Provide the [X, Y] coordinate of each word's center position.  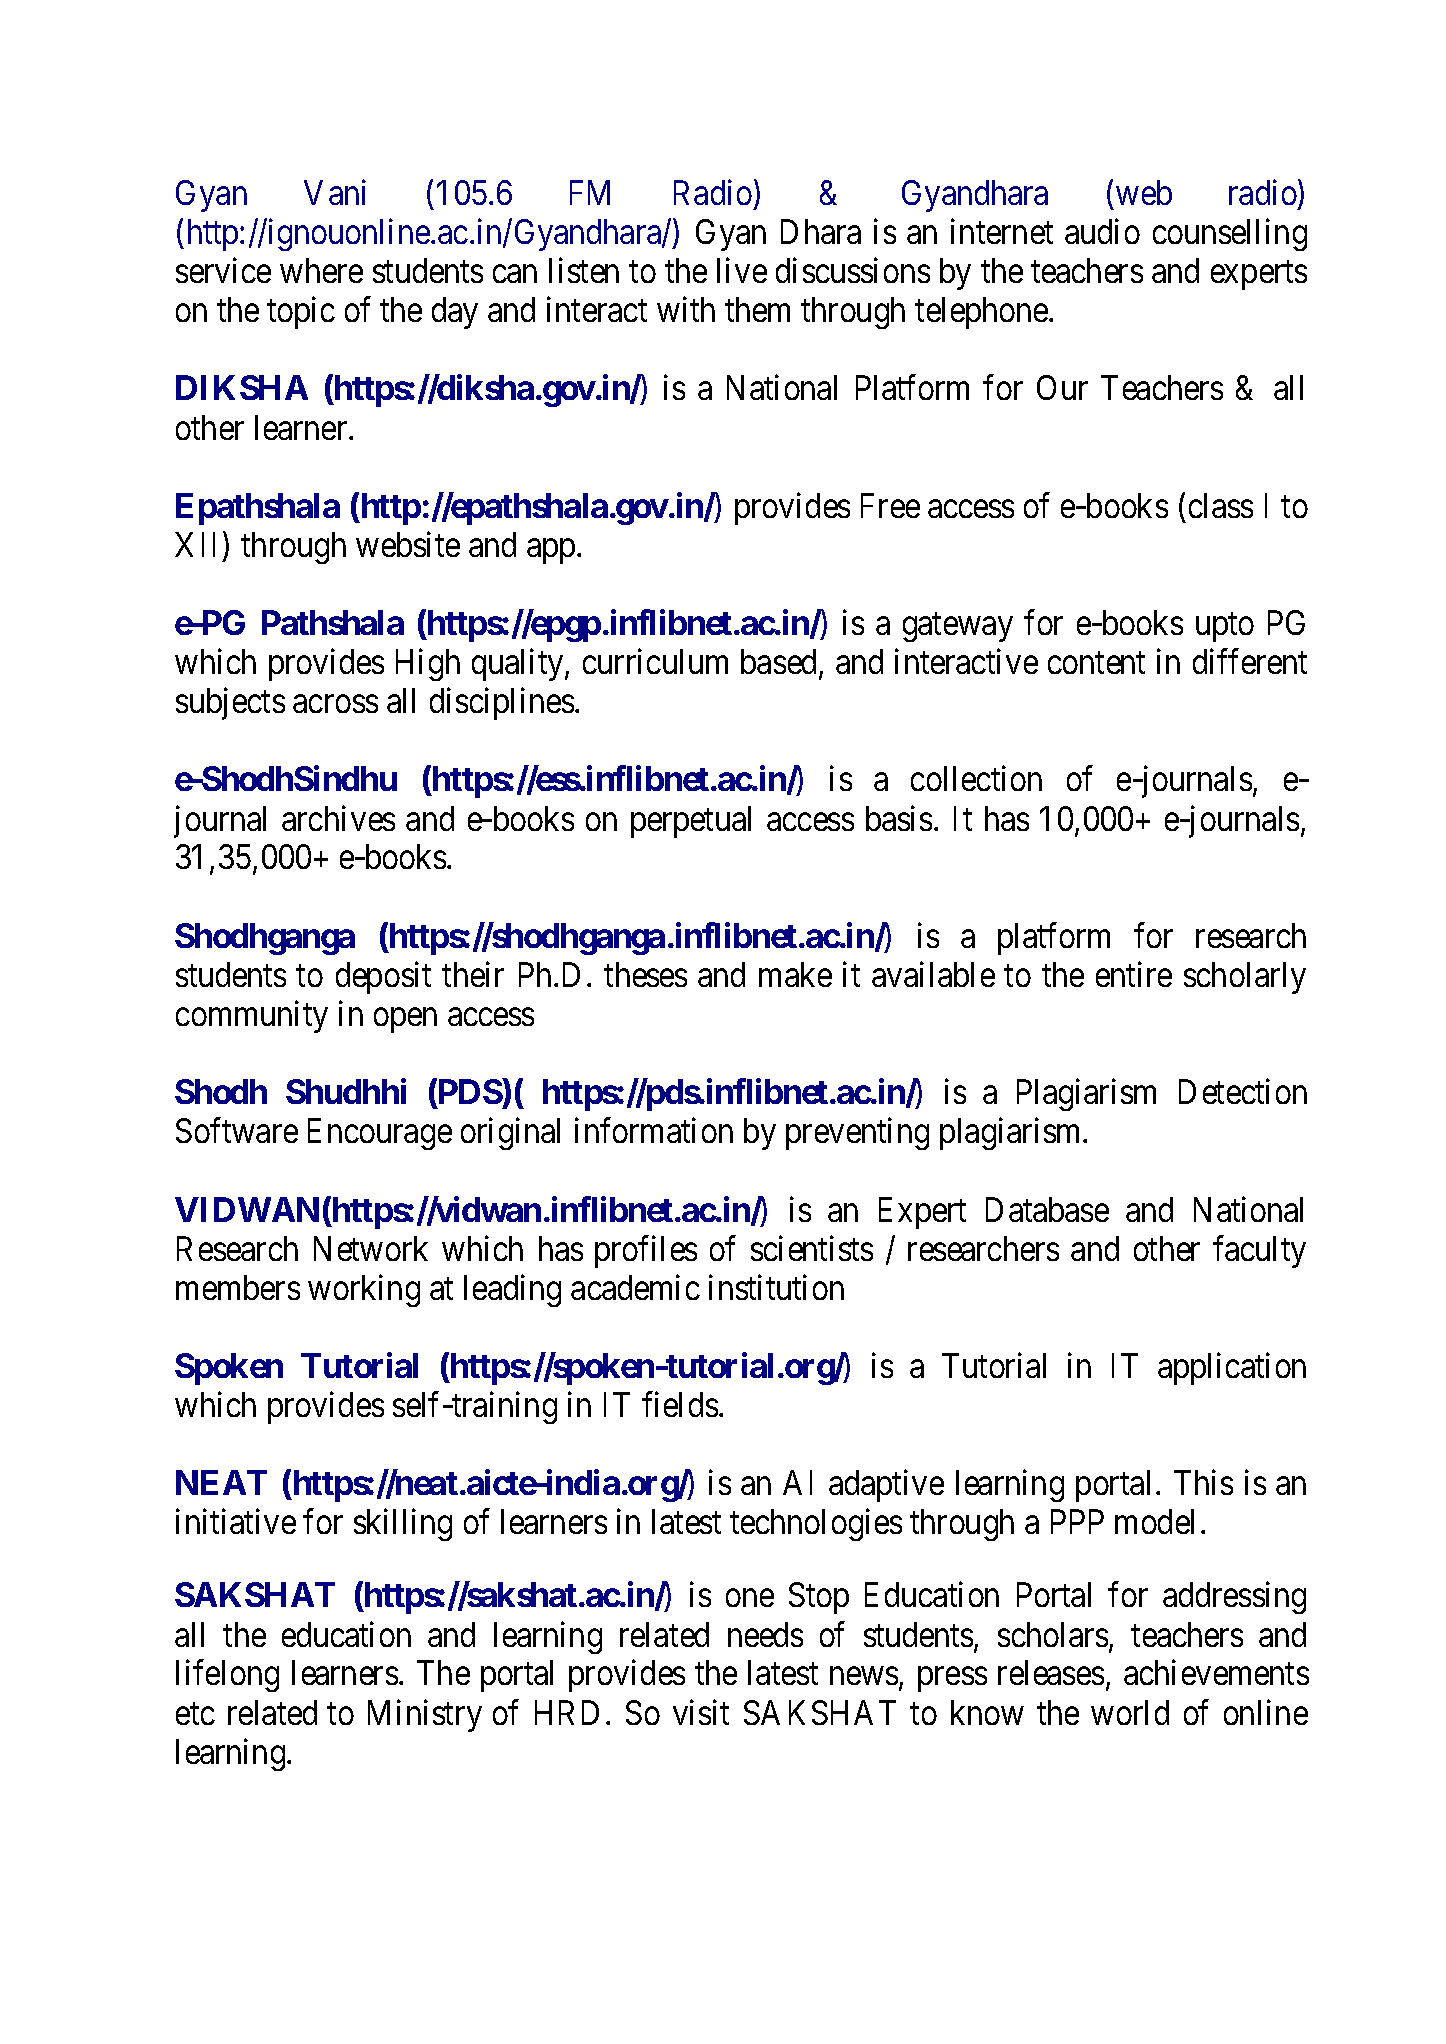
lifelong [227, 1676]
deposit [383, 978]
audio [1102, 231]
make [795, 974]
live [742, 270]
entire [1134, 974]
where [321, 270]
